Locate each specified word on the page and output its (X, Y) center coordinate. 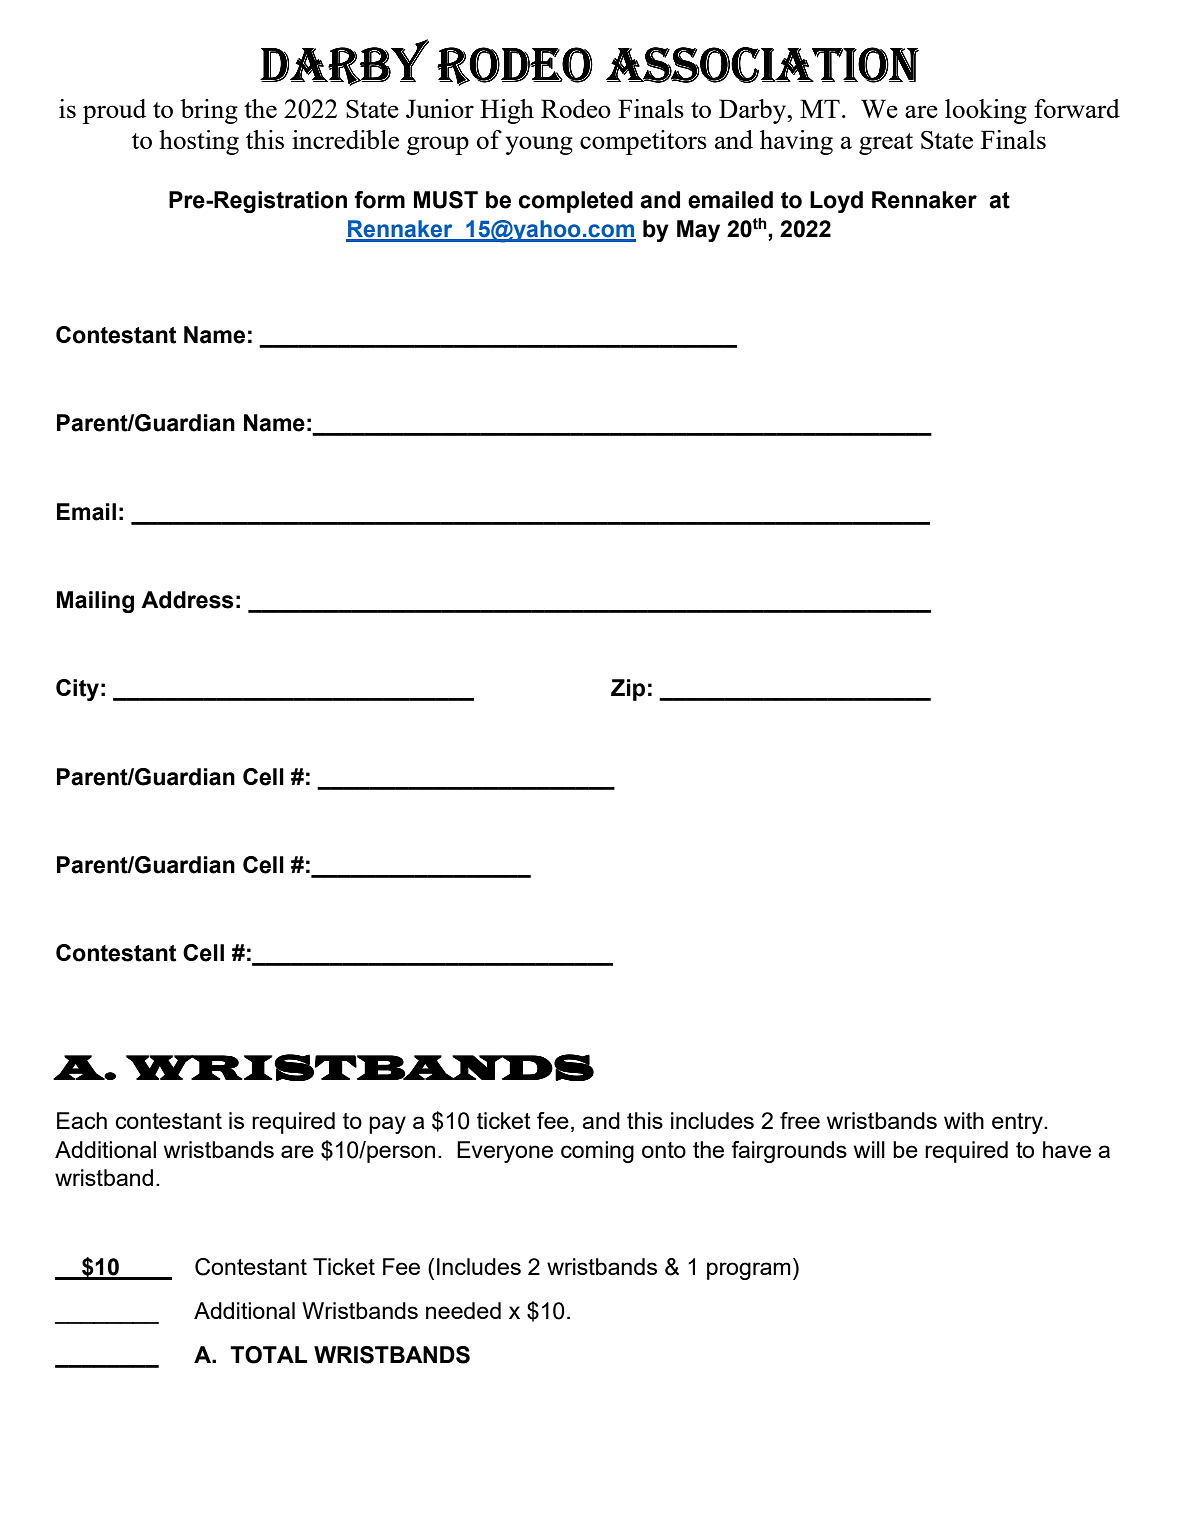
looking (986, 111)
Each (82, 1120)
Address (187, 600)
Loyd (836, 202)
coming (597, 1152)
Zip (628, 690)
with (964, 1120)
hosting (199, 142)
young (539, 145)
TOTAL (269, 1355)
